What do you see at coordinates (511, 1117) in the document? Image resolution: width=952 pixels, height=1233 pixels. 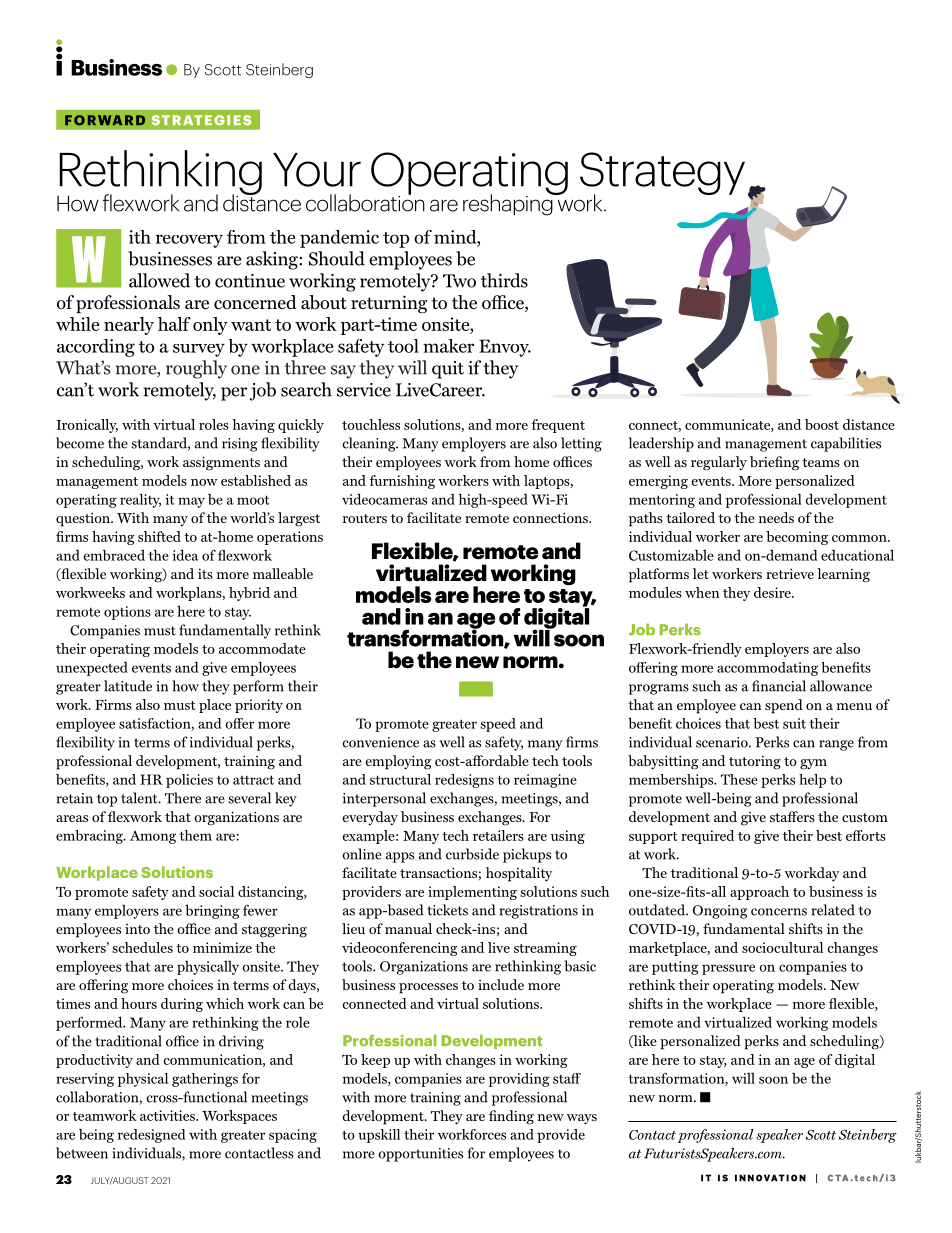 I see `finding` at bounding box center [511, 1117].
